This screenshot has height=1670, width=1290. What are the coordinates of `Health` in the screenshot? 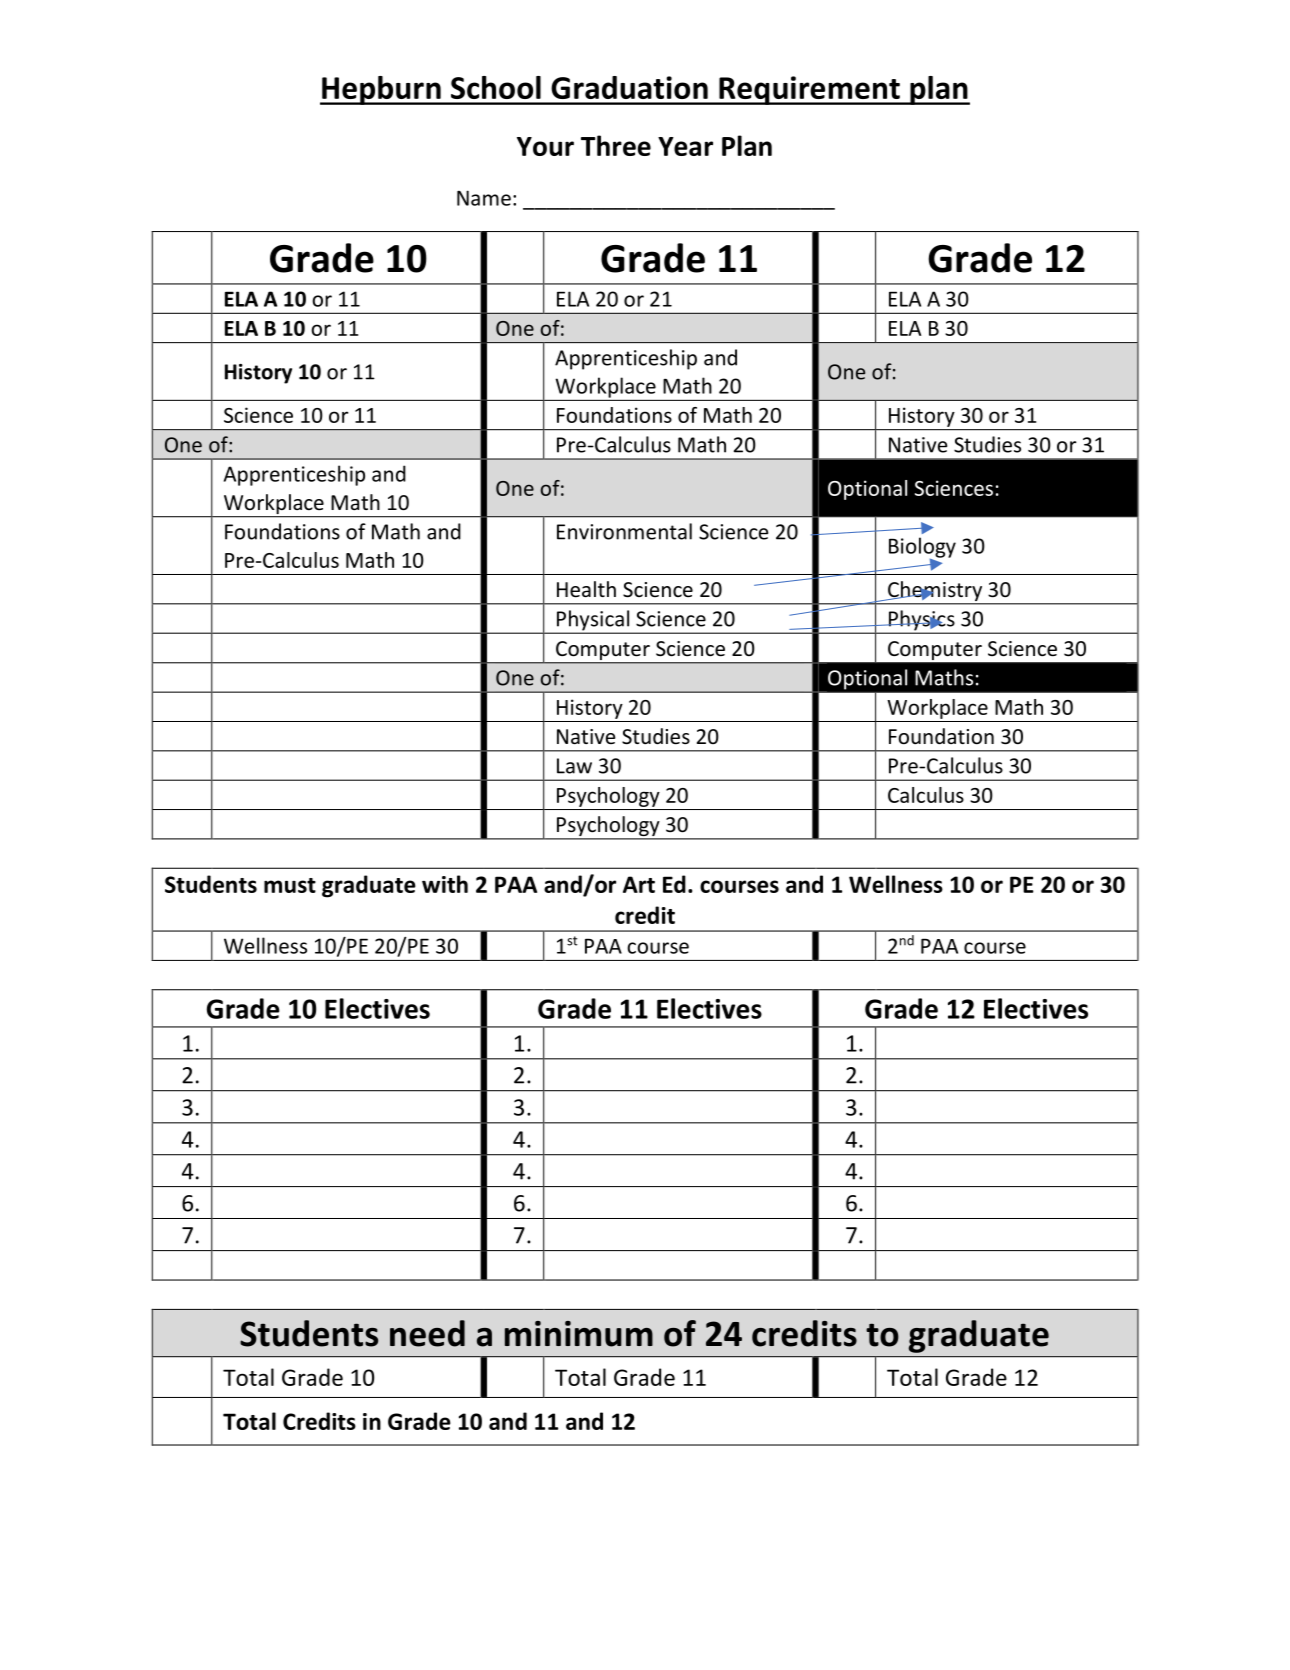 It's located at (586, 589).
